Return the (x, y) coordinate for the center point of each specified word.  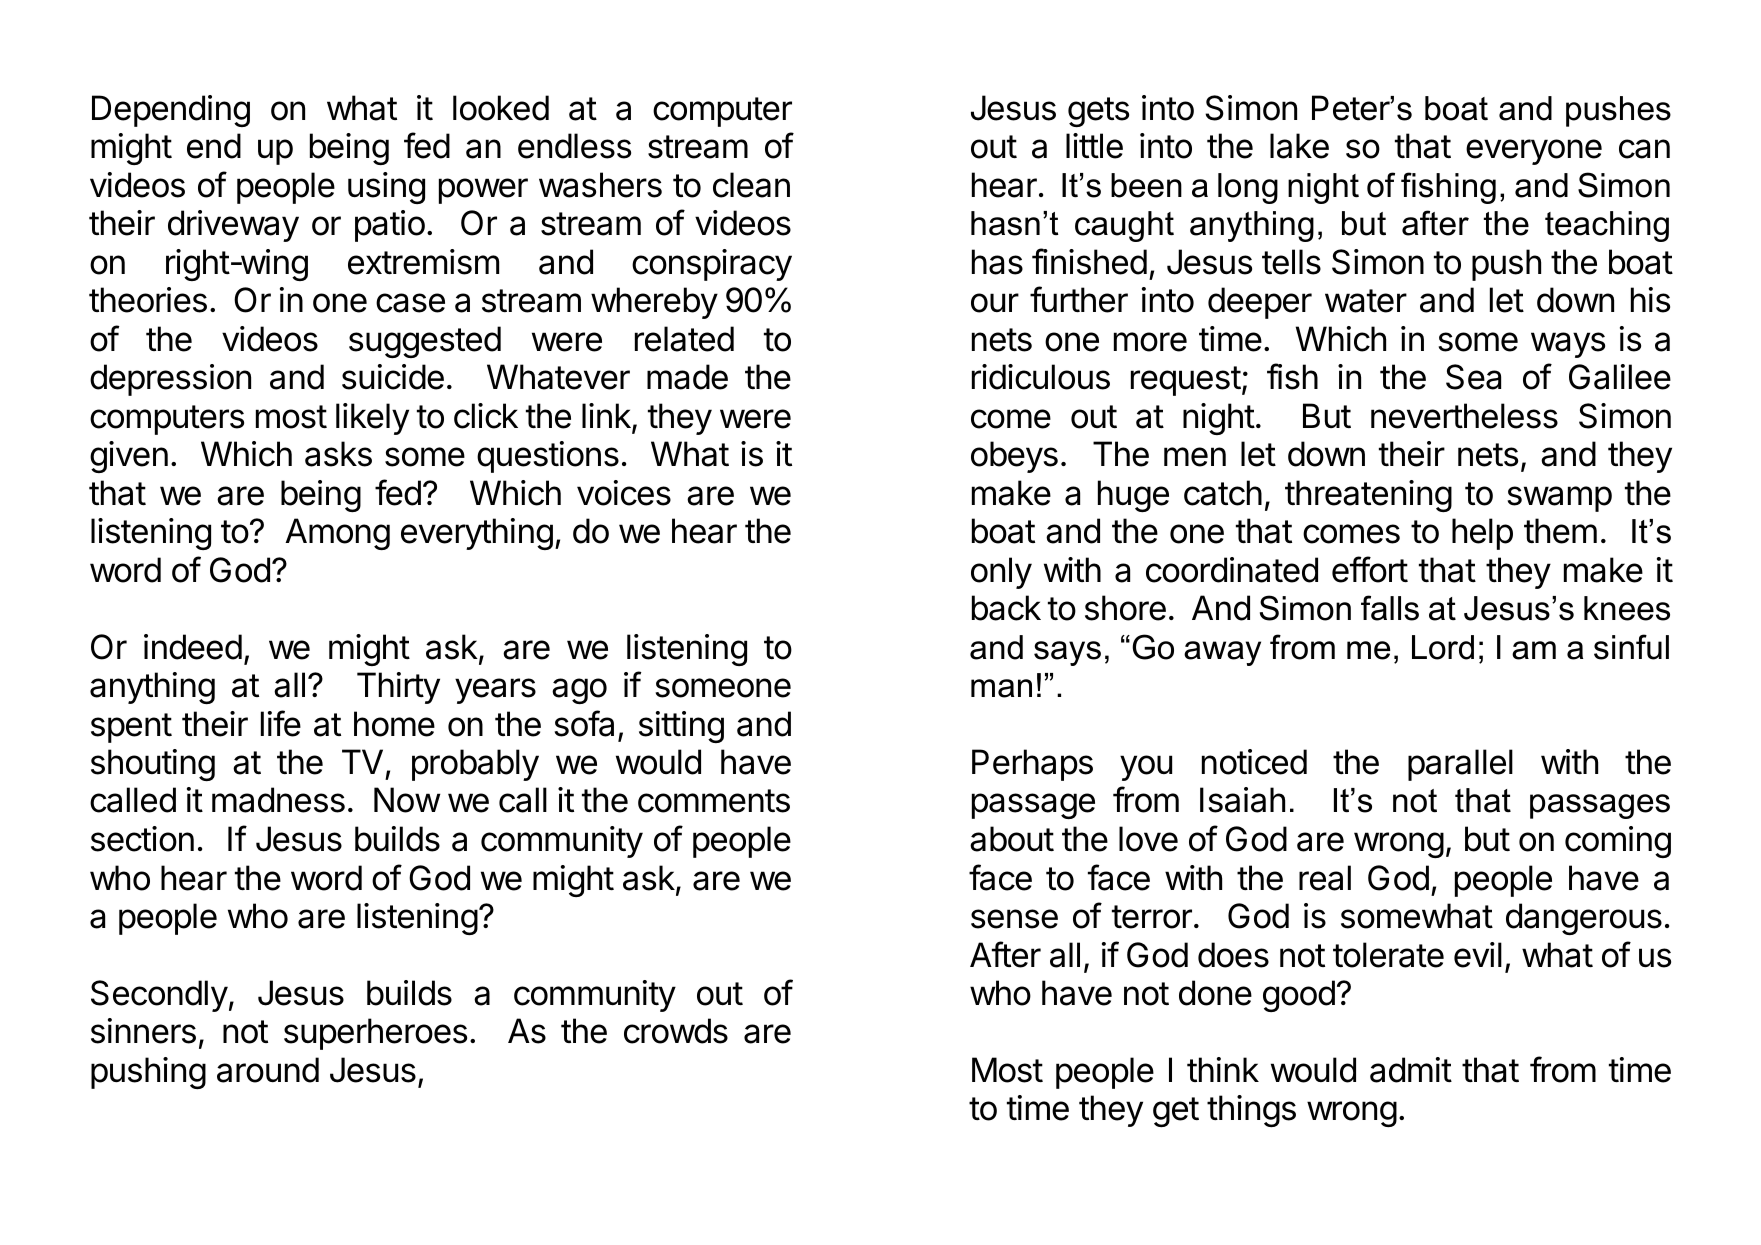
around (268, 1070)
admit (1411, 1070)
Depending (171, 111)
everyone (1534, 152)
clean (751, 185)
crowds (676, 1031)
